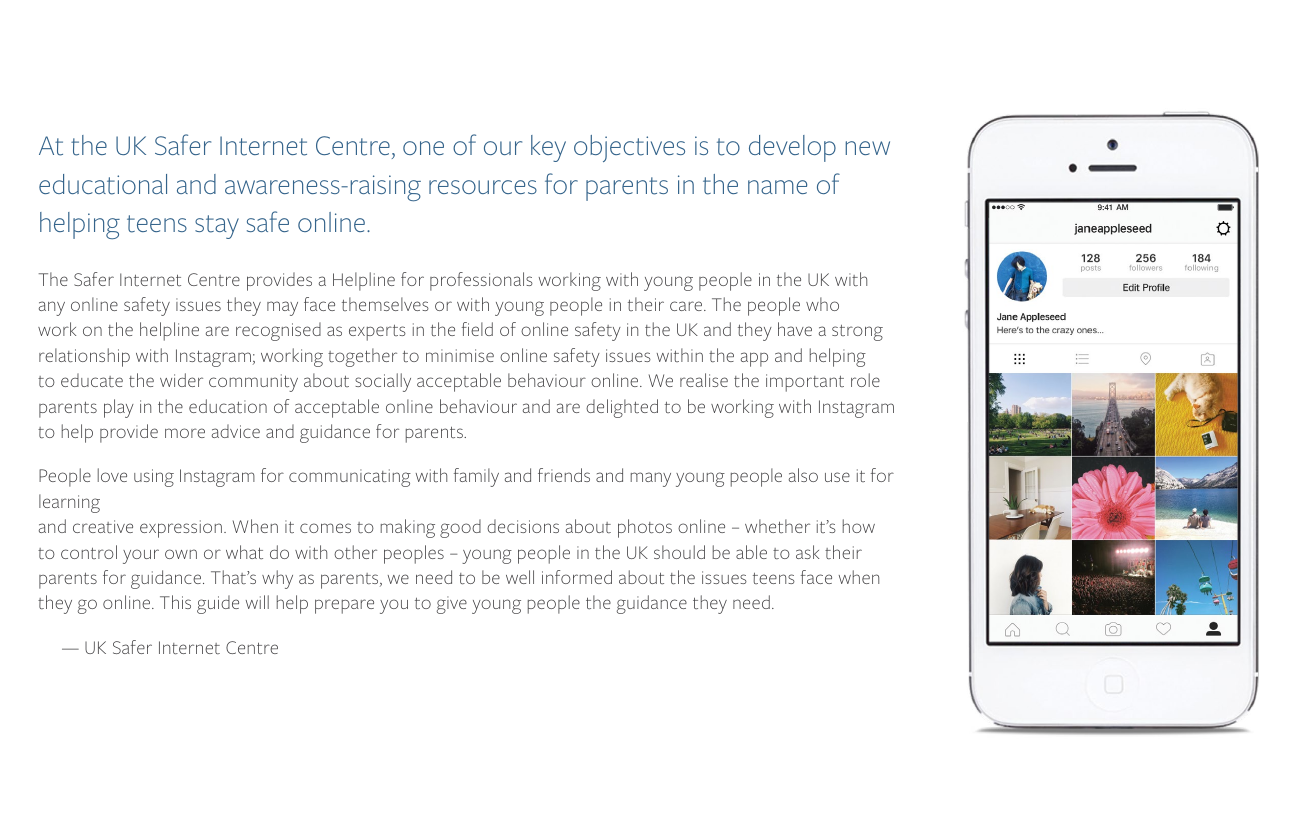 This page has height=838, width=1296. What do you see at coordinates (181, 380) in the page?
I see `wider` at bounding box center [181, 380].
